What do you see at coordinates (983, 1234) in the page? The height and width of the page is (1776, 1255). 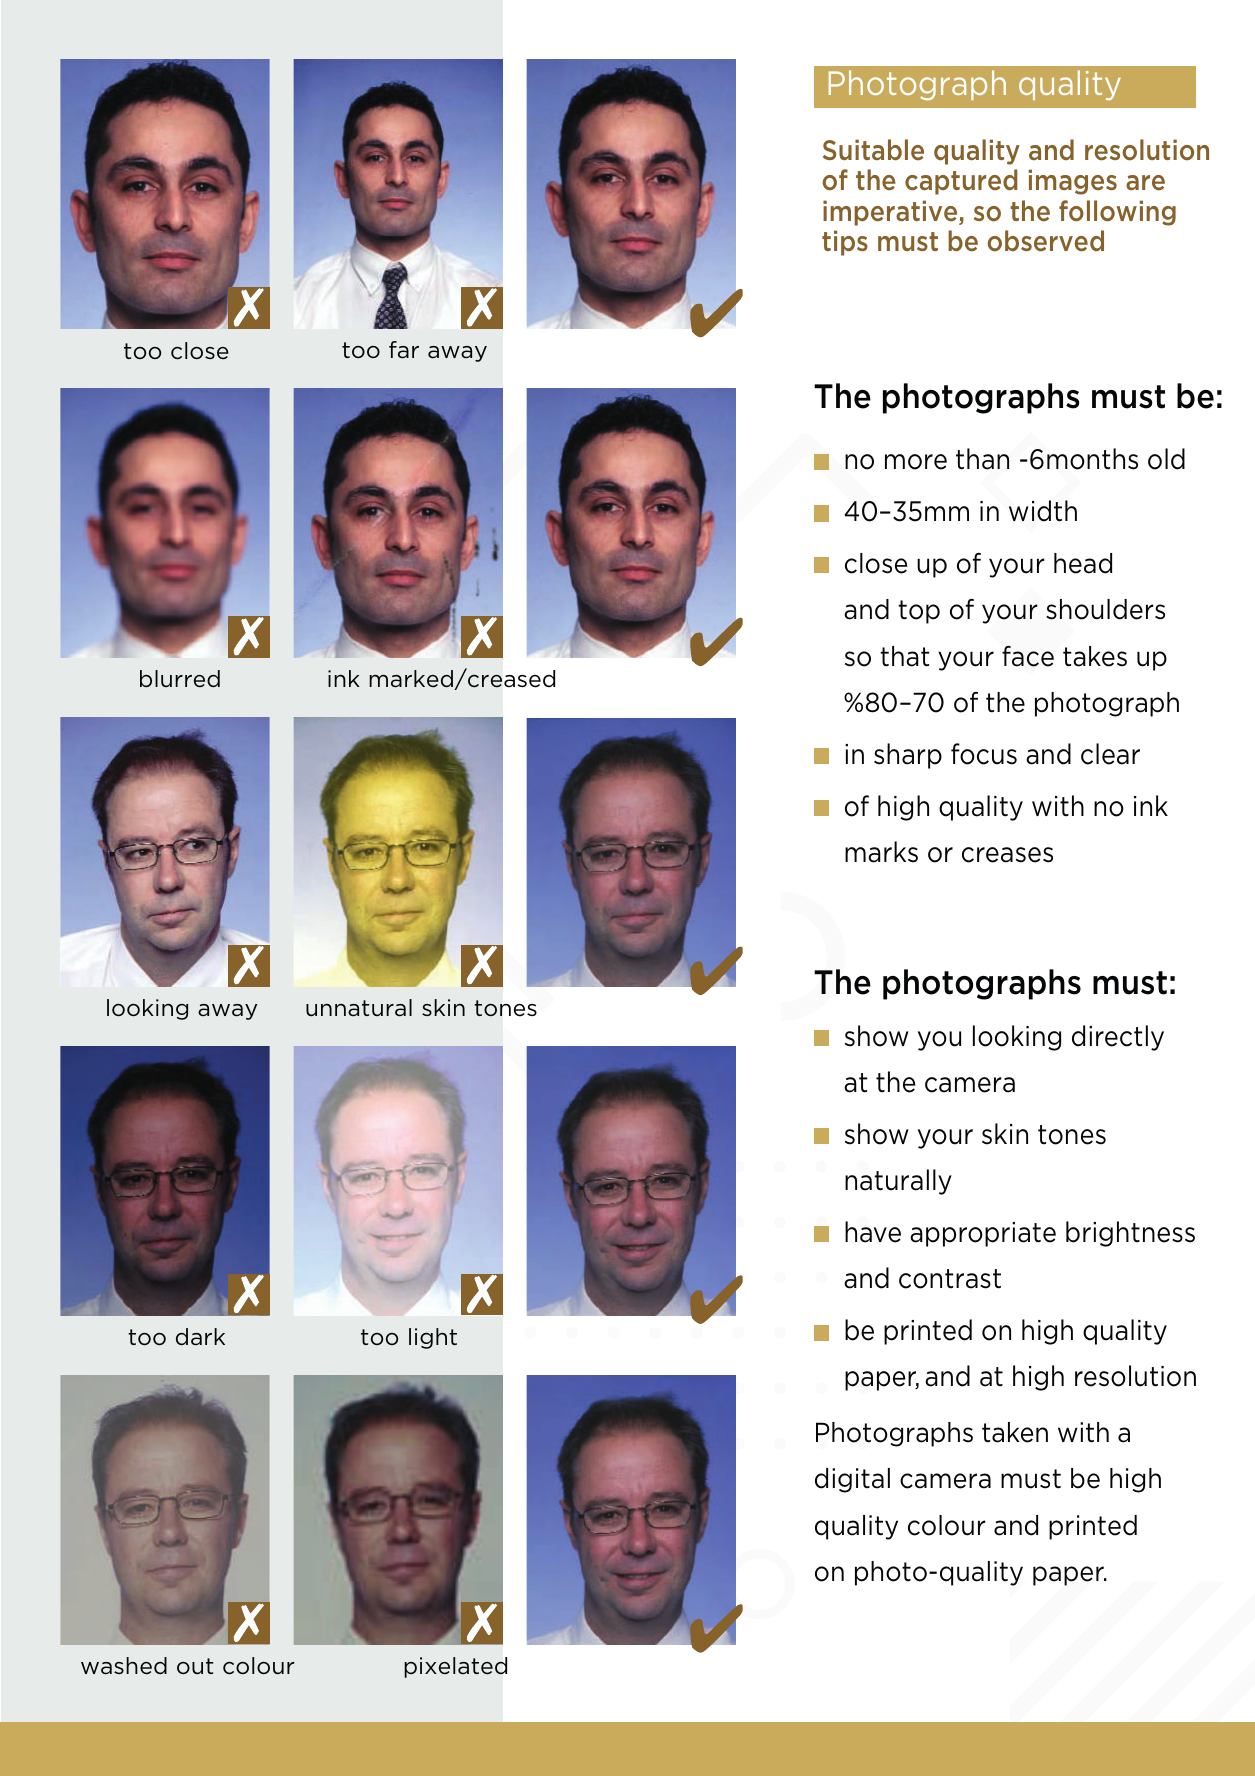 I see `appropriate` at bounding box center [983, 1234].
